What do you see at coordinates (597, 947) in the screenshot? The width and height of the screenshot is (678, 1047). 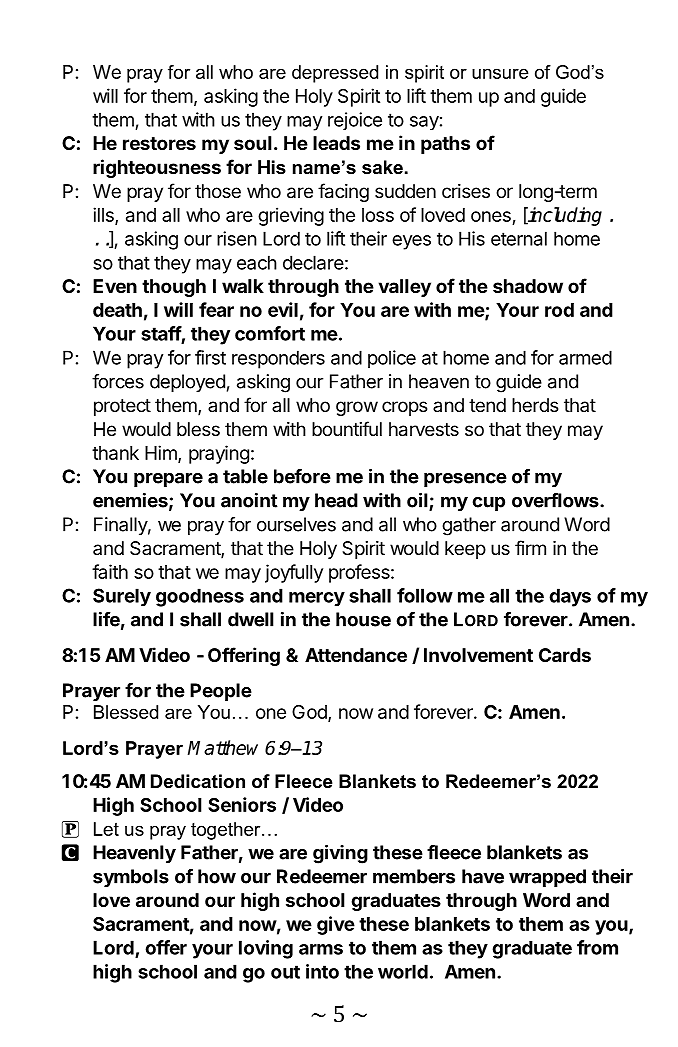 I see `from` at bounding box center [597, 947].
